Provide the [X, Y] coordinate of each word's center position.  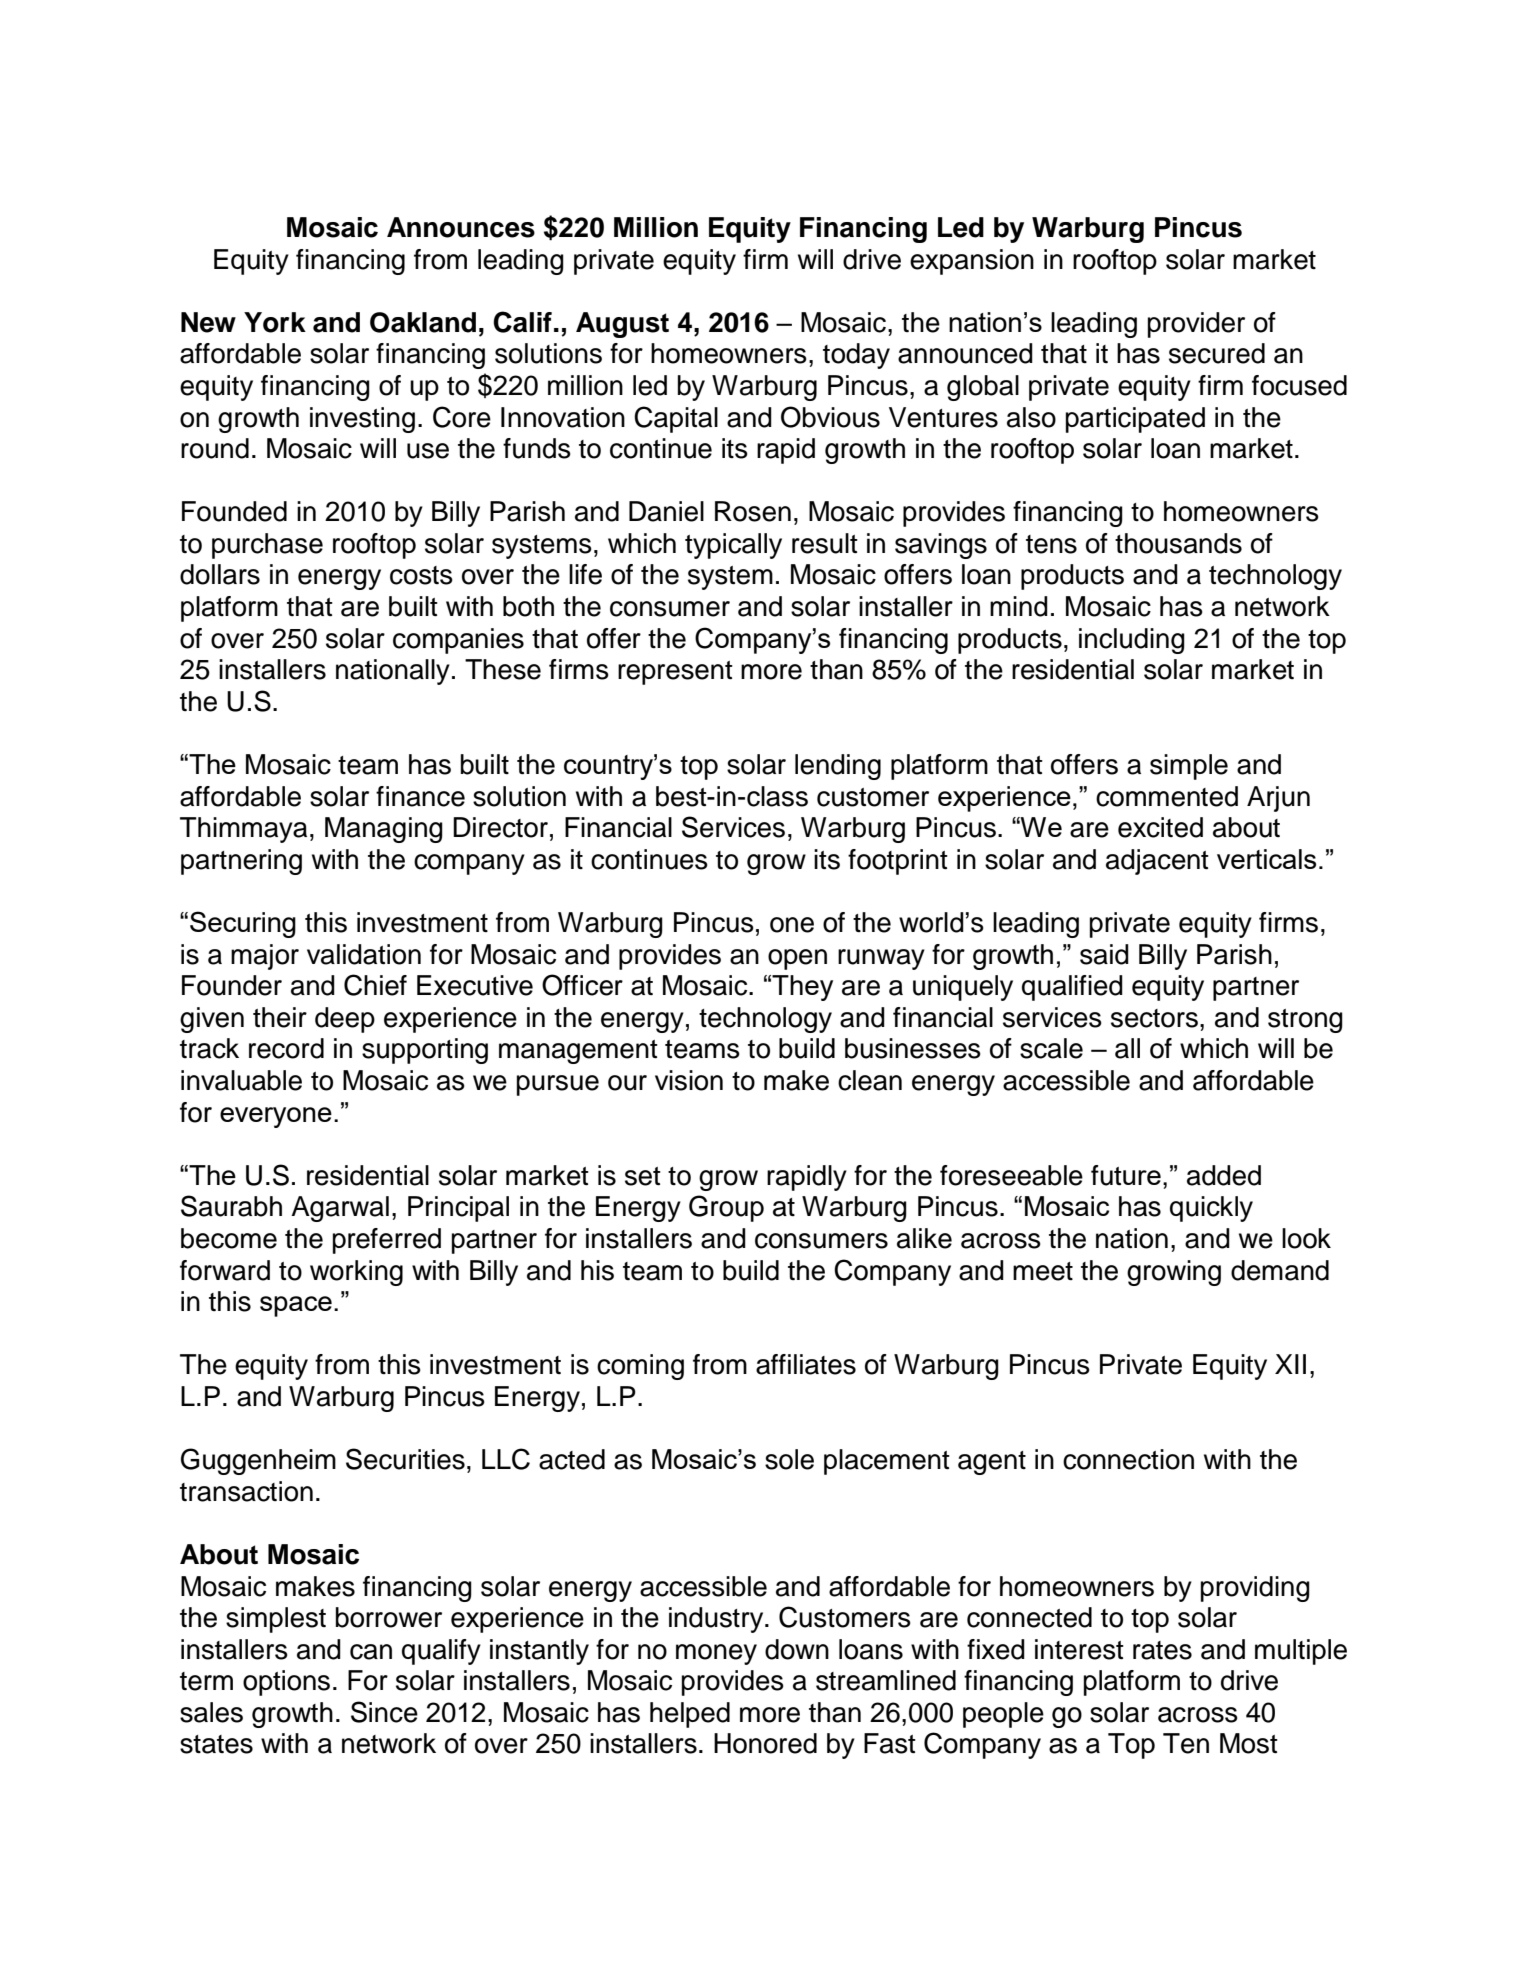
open [797, 959]
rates [1162, 1650]
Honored [765, 1743]
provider [1196, 325]
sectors [1154, 1018]
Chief [375, 985]
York [275, 322]
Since [384, 1712]
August [622, 325]
